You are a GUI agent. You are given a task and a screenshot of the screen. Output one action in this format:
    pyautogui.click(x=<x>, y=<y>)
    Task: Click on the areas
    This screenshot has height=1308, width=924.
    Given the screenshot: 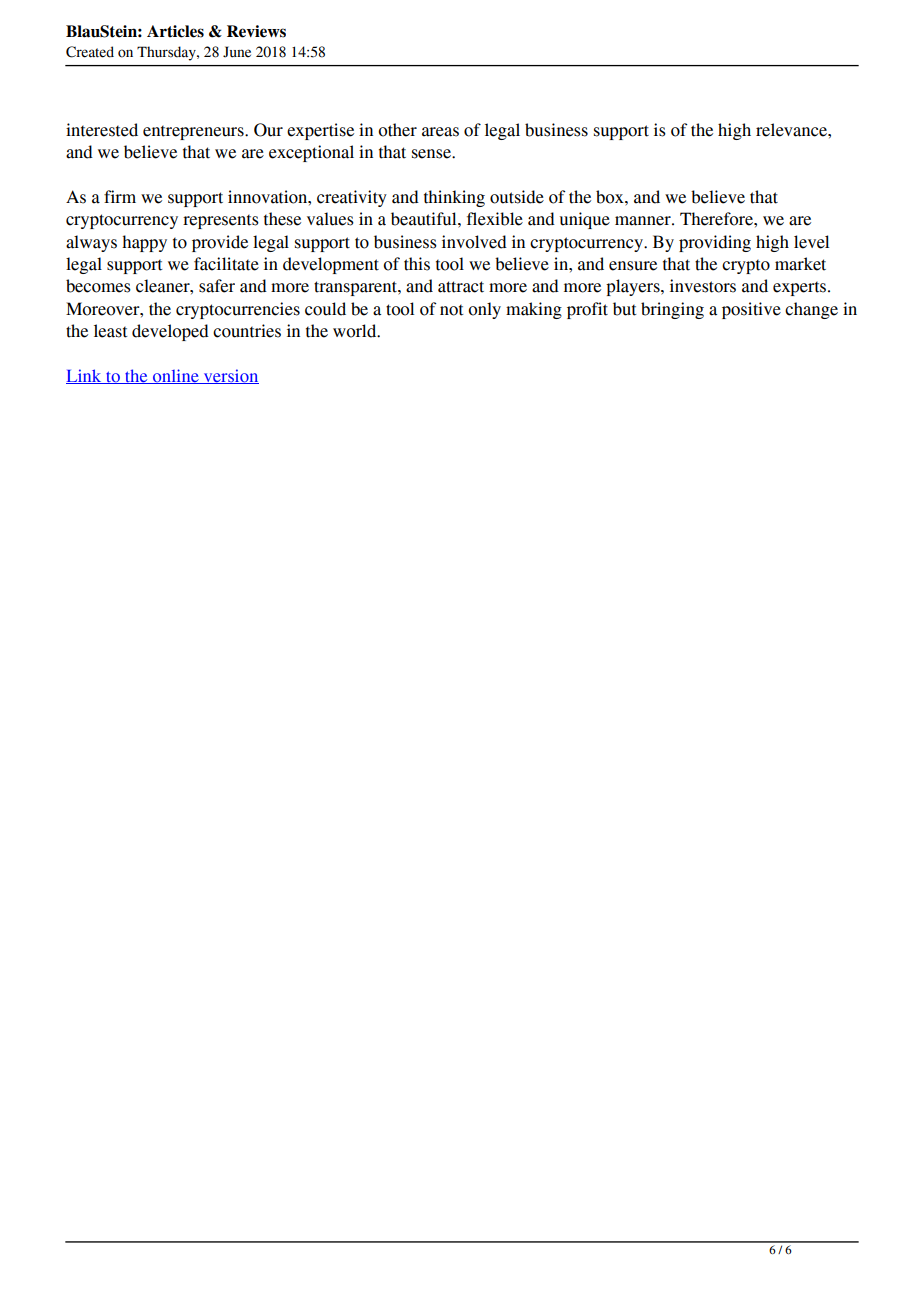 What is the action you would take?
    pyautogui.click(x=440, y=132)
